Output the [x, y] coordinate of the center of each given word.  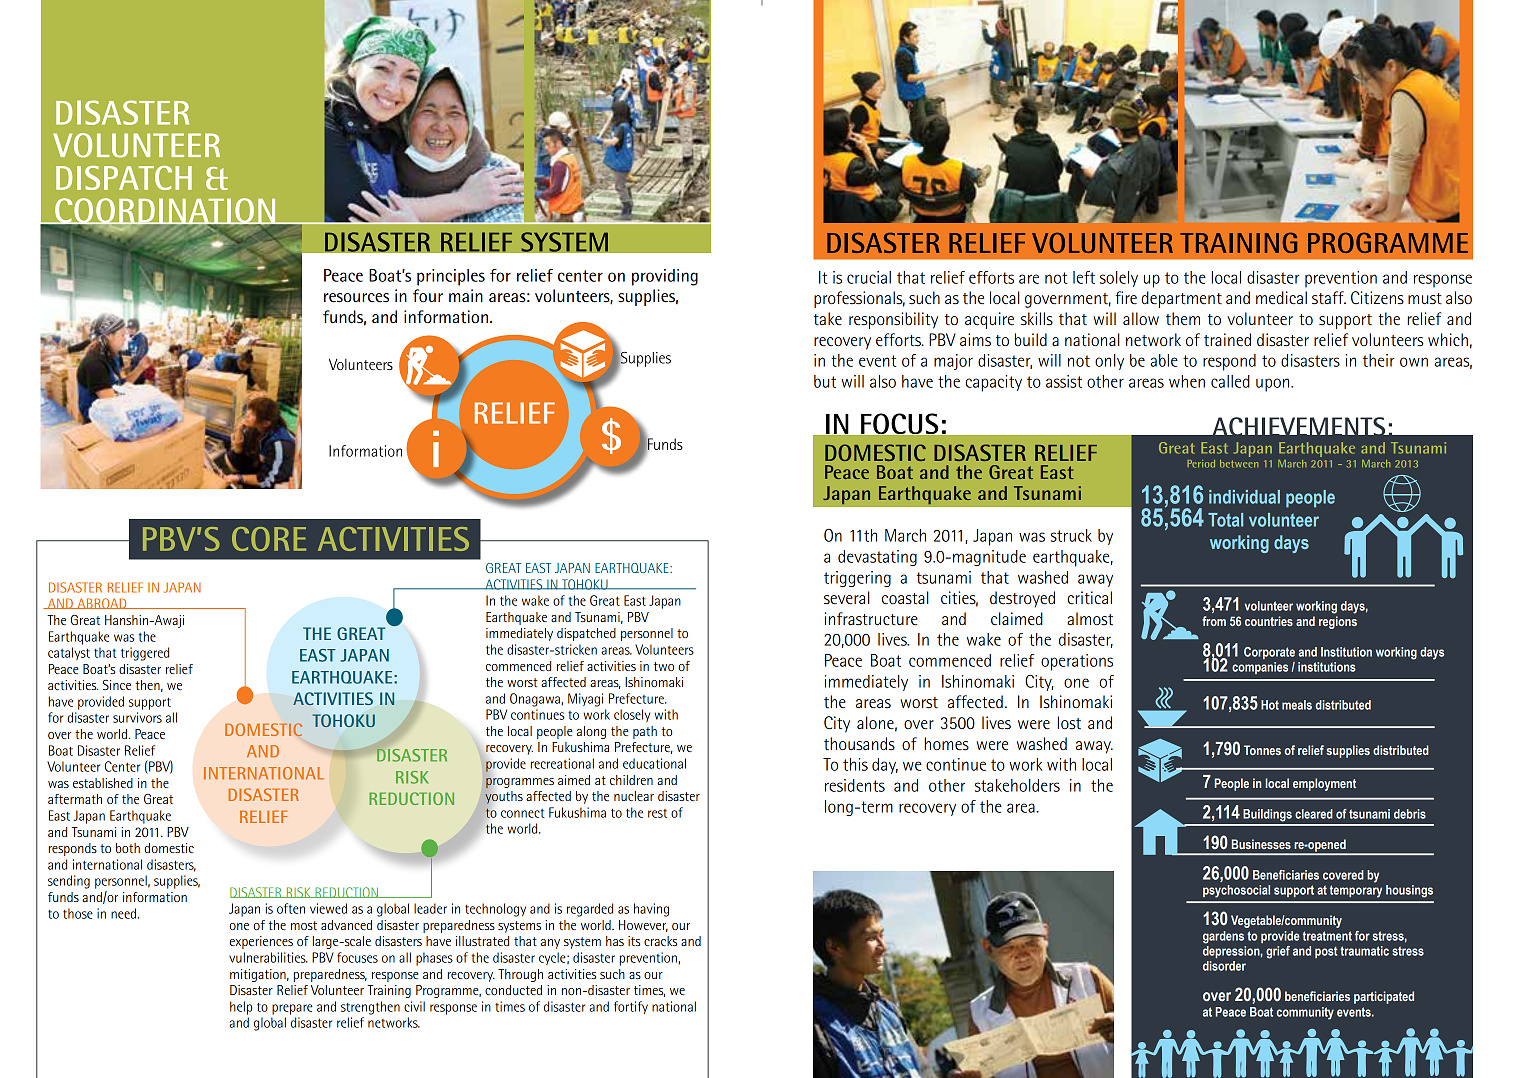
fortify [631, 1007]
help [241, 1008]
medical [1281, 298]
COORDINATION [165, 211]
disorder [1224, 966]
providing [665, 277]
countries [1269, 621]
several [847, 598]
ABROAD [102, 603]
